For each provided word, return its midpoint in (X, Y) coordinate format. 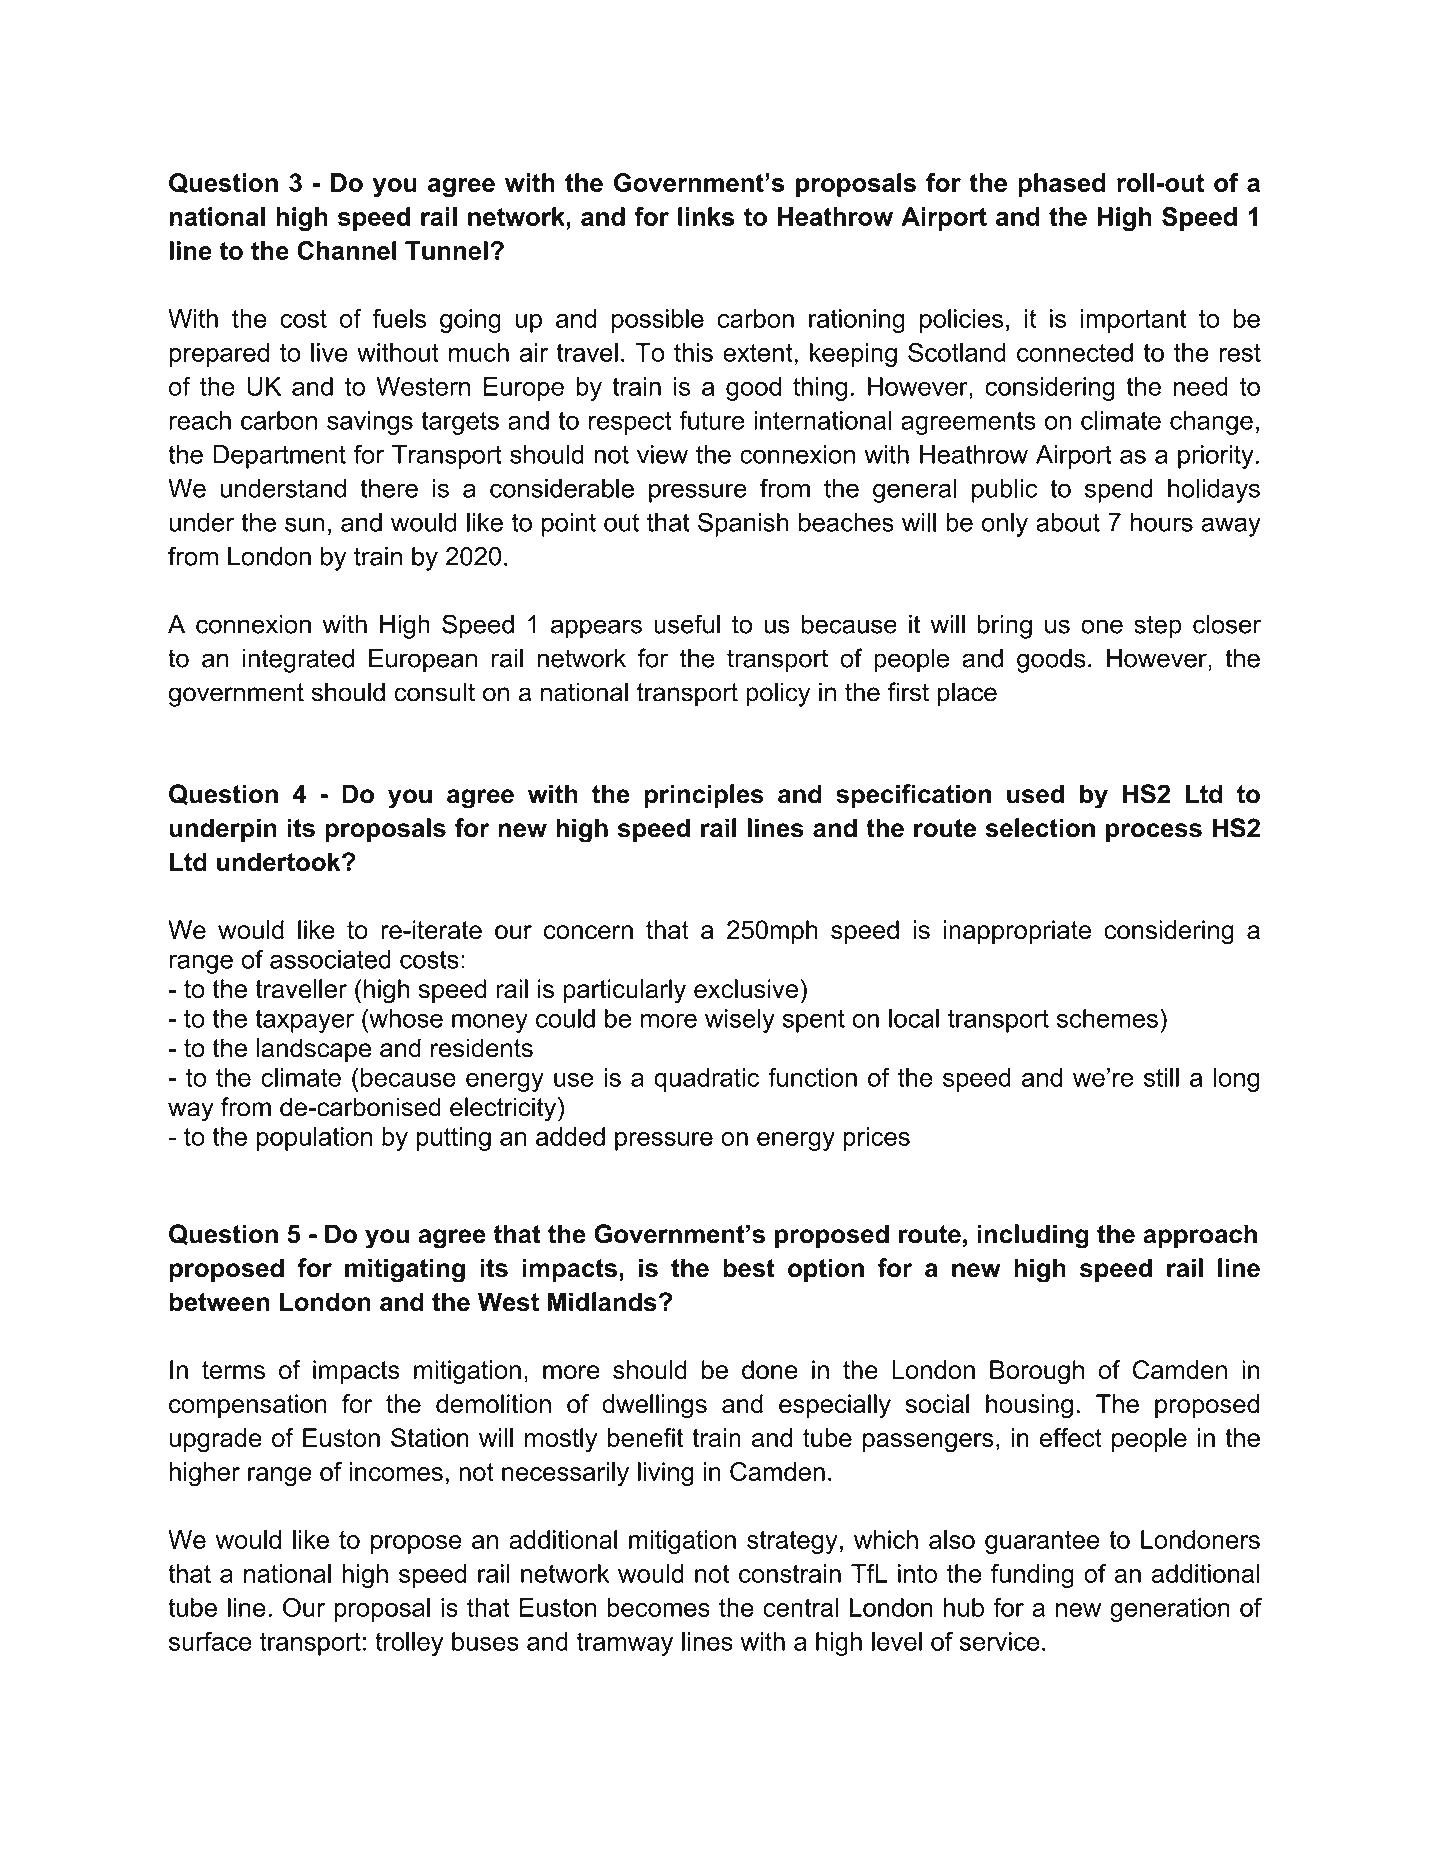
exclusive (746, 989)
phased (1062, 185)
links (706, 216)
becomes (659, 1607)
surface (210, 1641)
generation (1170, 1610)
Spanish (743, 524)
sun (304, 524)
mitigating (405, 1270)
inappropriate (1017, 932)
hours (1162, 522)
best (749, 1268)
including (1033, 1236)
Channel (347, 250)
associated (330, 959)
